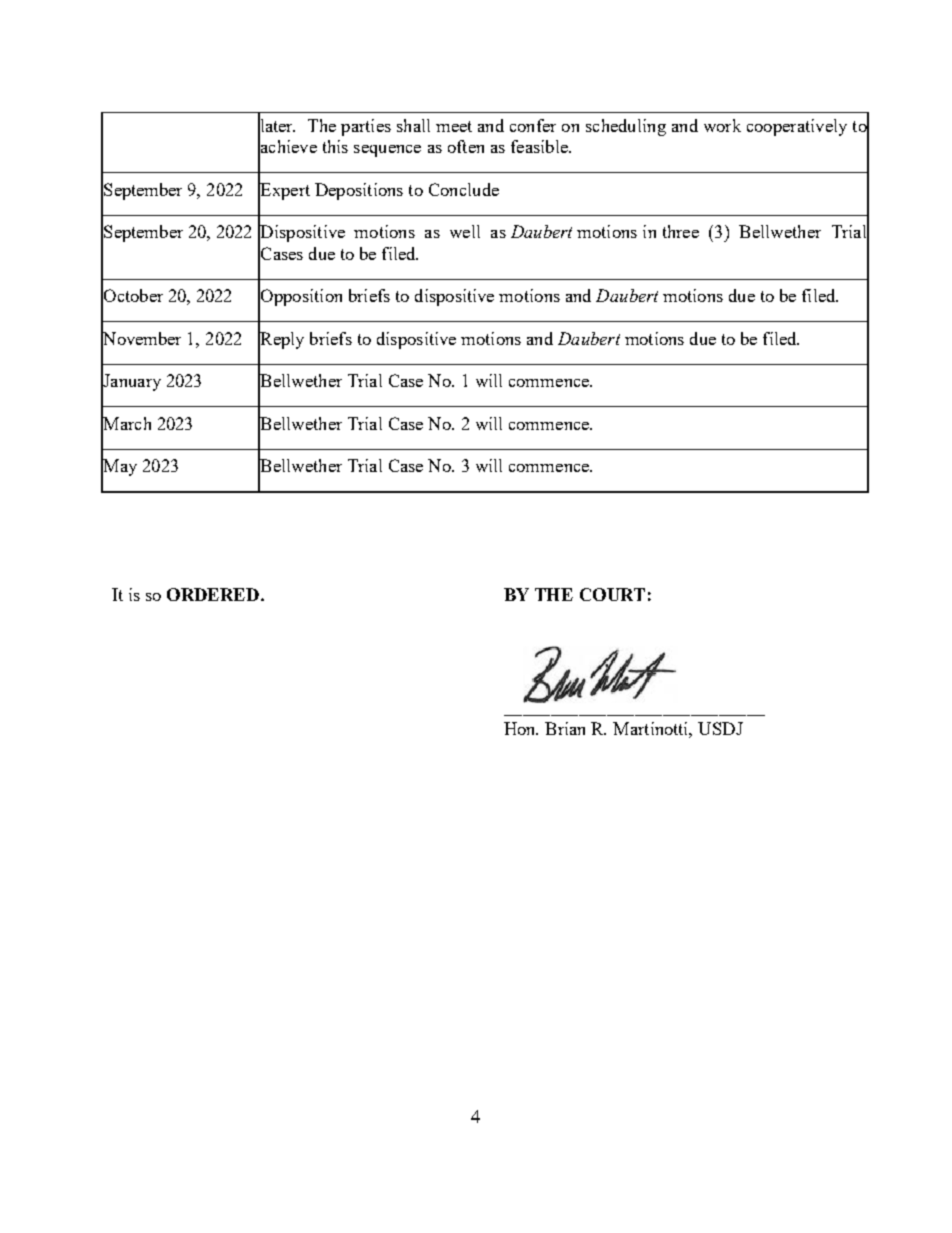 This screenshot has width=952, height=1233. I want to click on parties, so click(366, 127).
